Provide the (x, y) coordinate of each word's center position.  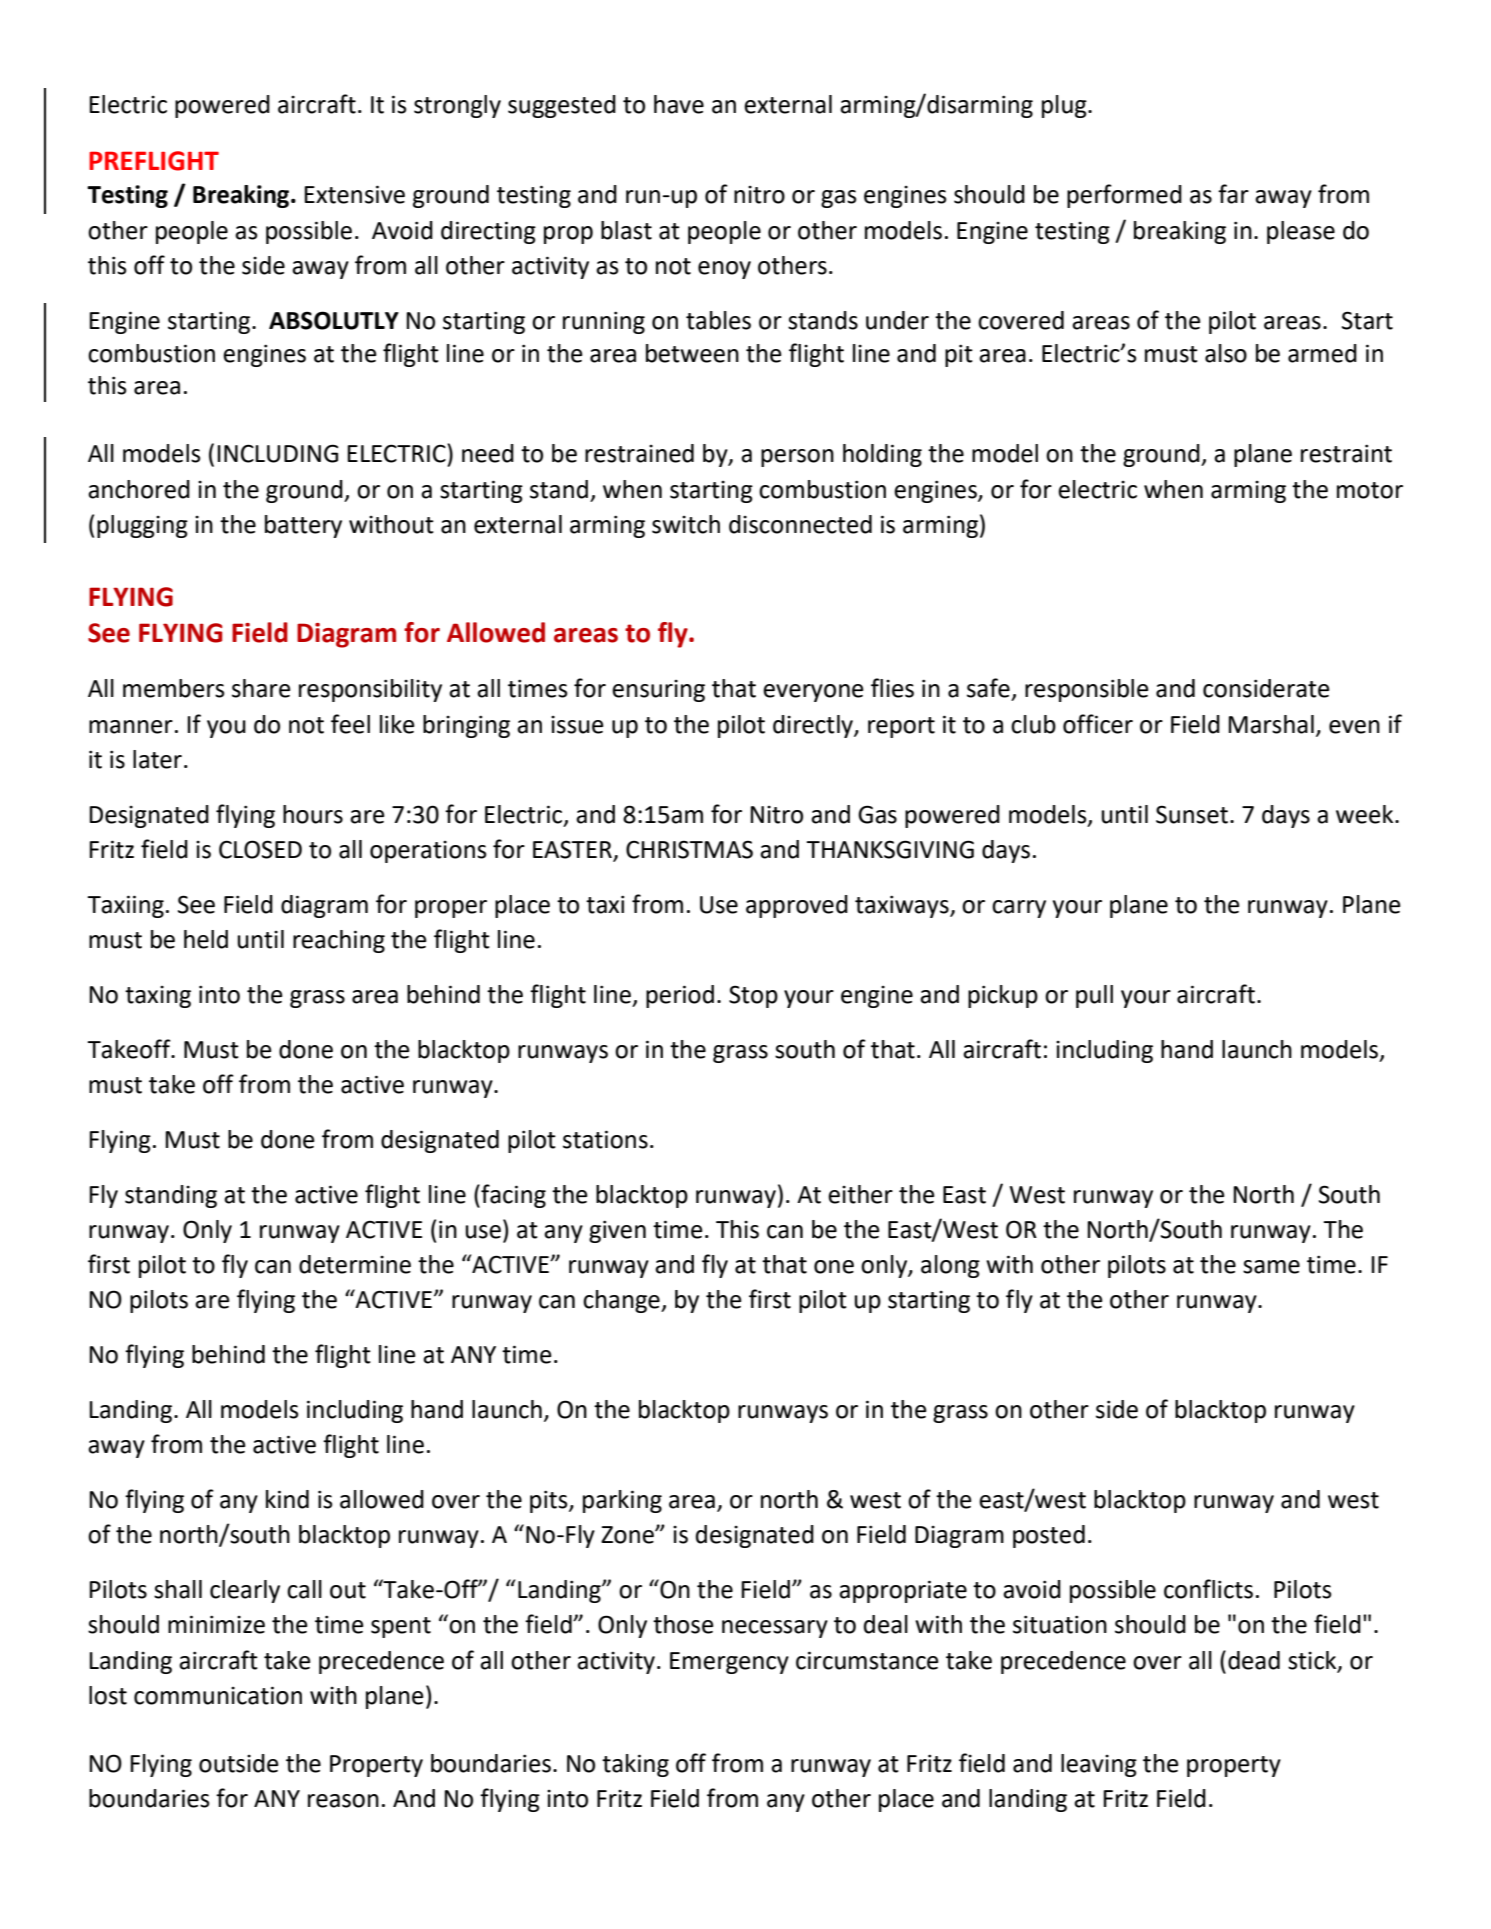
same (1271, 1267)
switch (686, 524)
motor (1370, 490)
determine (355, 1264)
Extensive (354, 194)
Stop (753, 996)
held (206, 939)
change (622, 1301)
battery (303, 526)
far (1233, 194)
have (679, 104)
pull (1094, 996)
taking (635, 1765)
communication (218, 1695)
